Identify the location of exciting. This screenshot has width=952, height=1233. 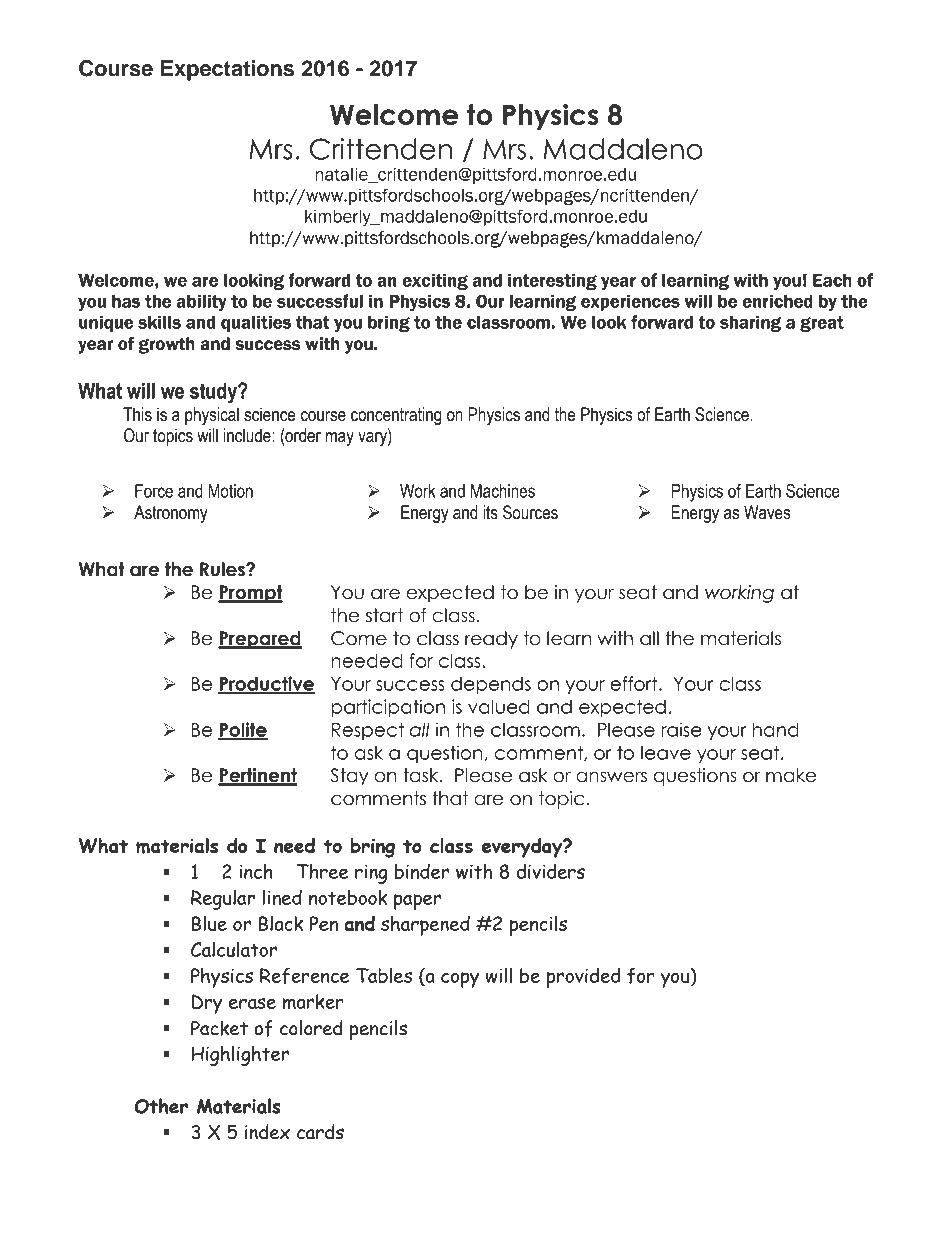
(435, 281).
